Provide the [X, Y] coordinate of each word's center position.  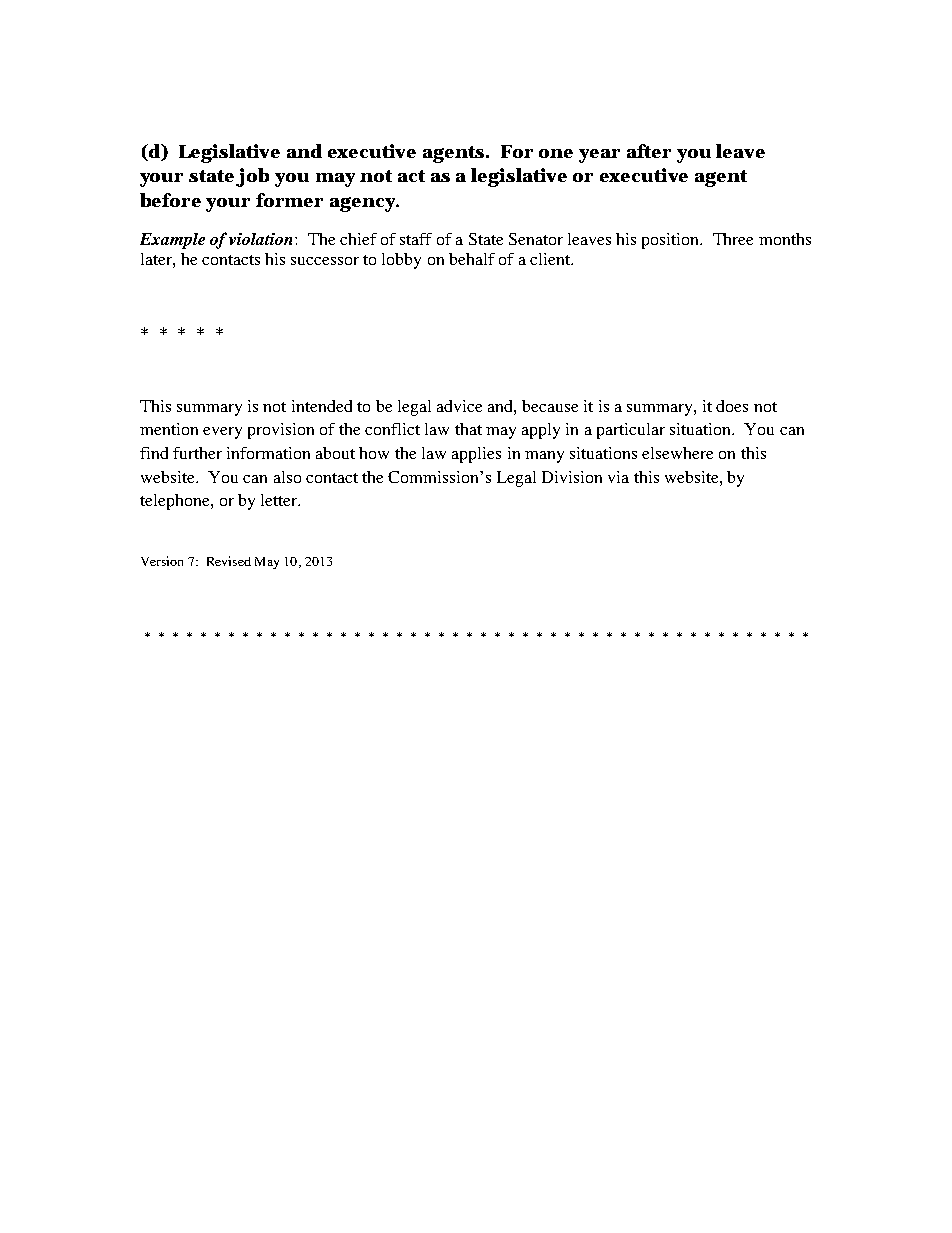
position [672, 241]
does [732, 406]
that [468, 429]
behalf [472, 259]
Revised [229, 561]
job [252, 177]
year [599, 156]
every [222, 433]
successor [325, 261]
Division [572, 477]
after [649, 151]
